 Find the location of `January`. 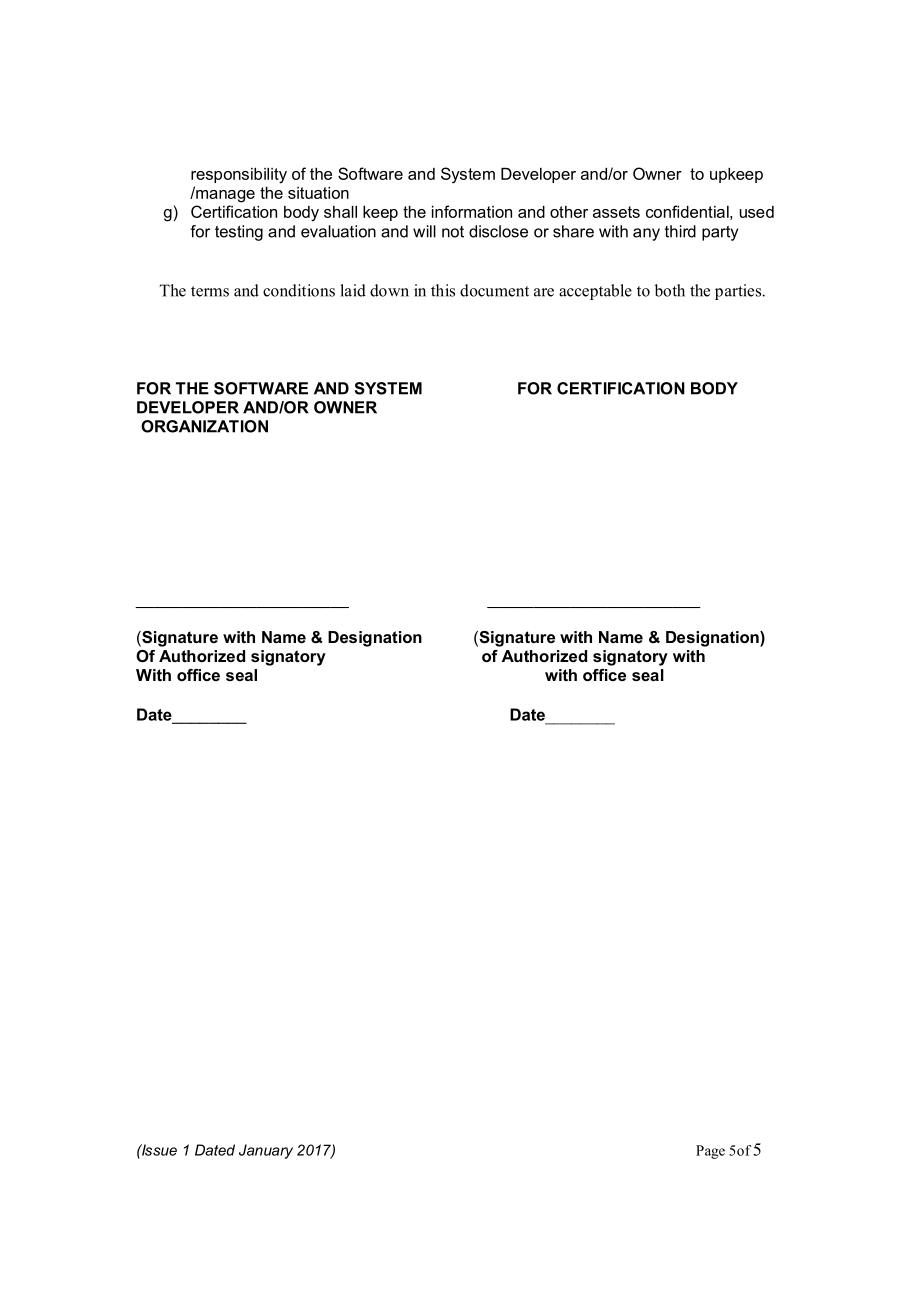

January is located at coordinates (266, 1151).
